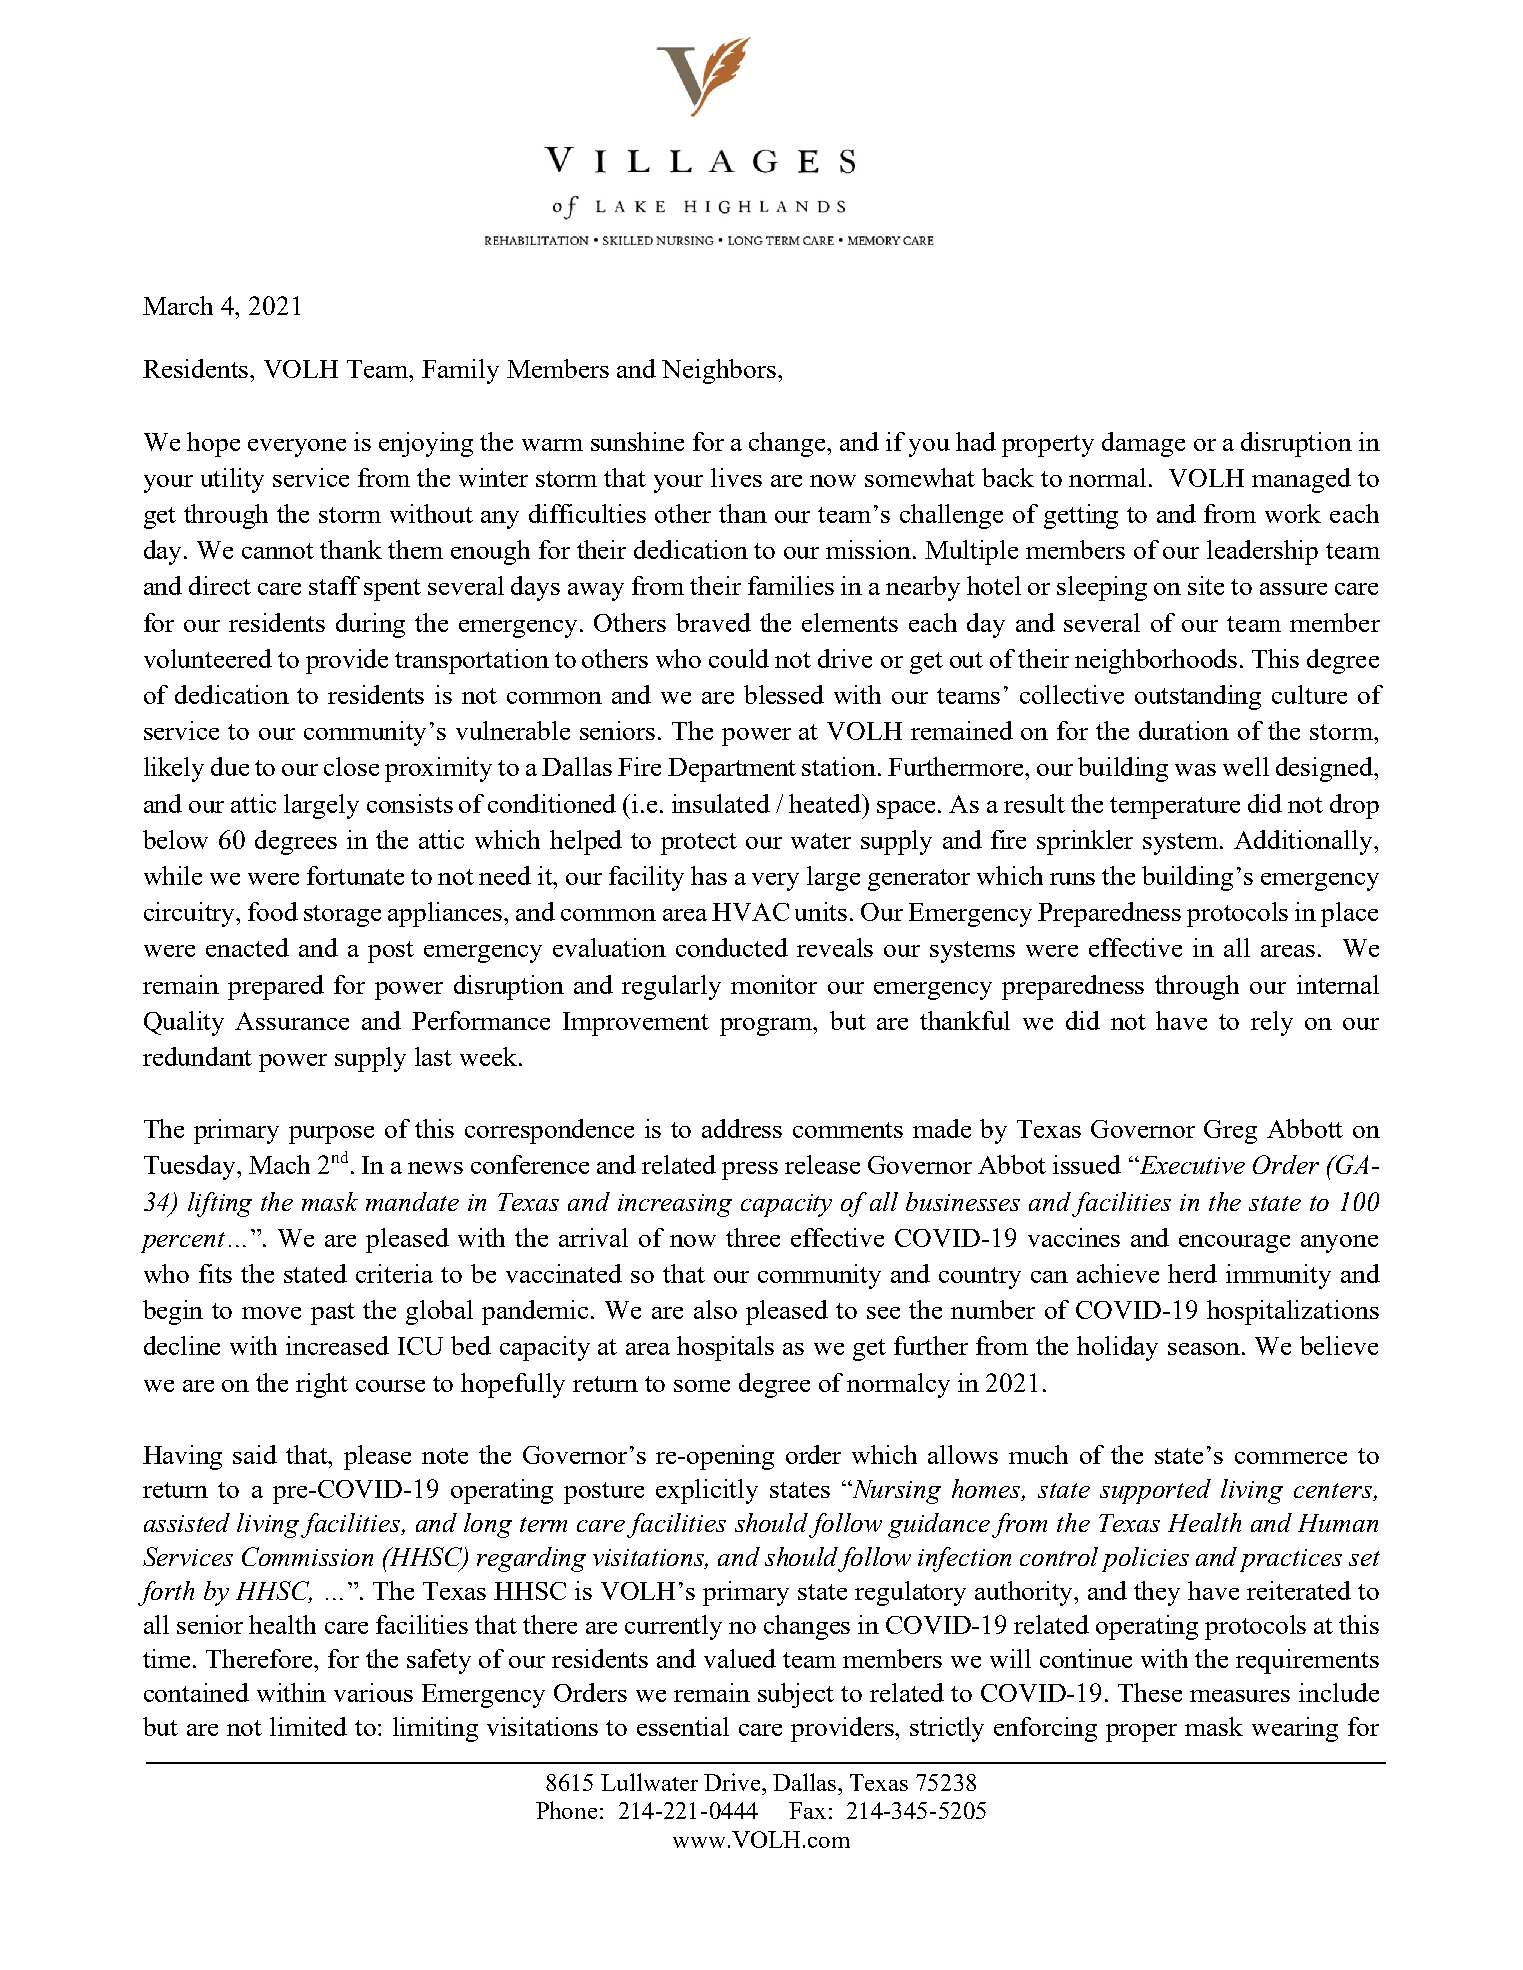  Describe the element at coordinates (720, 371) in the screenshot. I see `Neighbors` at that location.
